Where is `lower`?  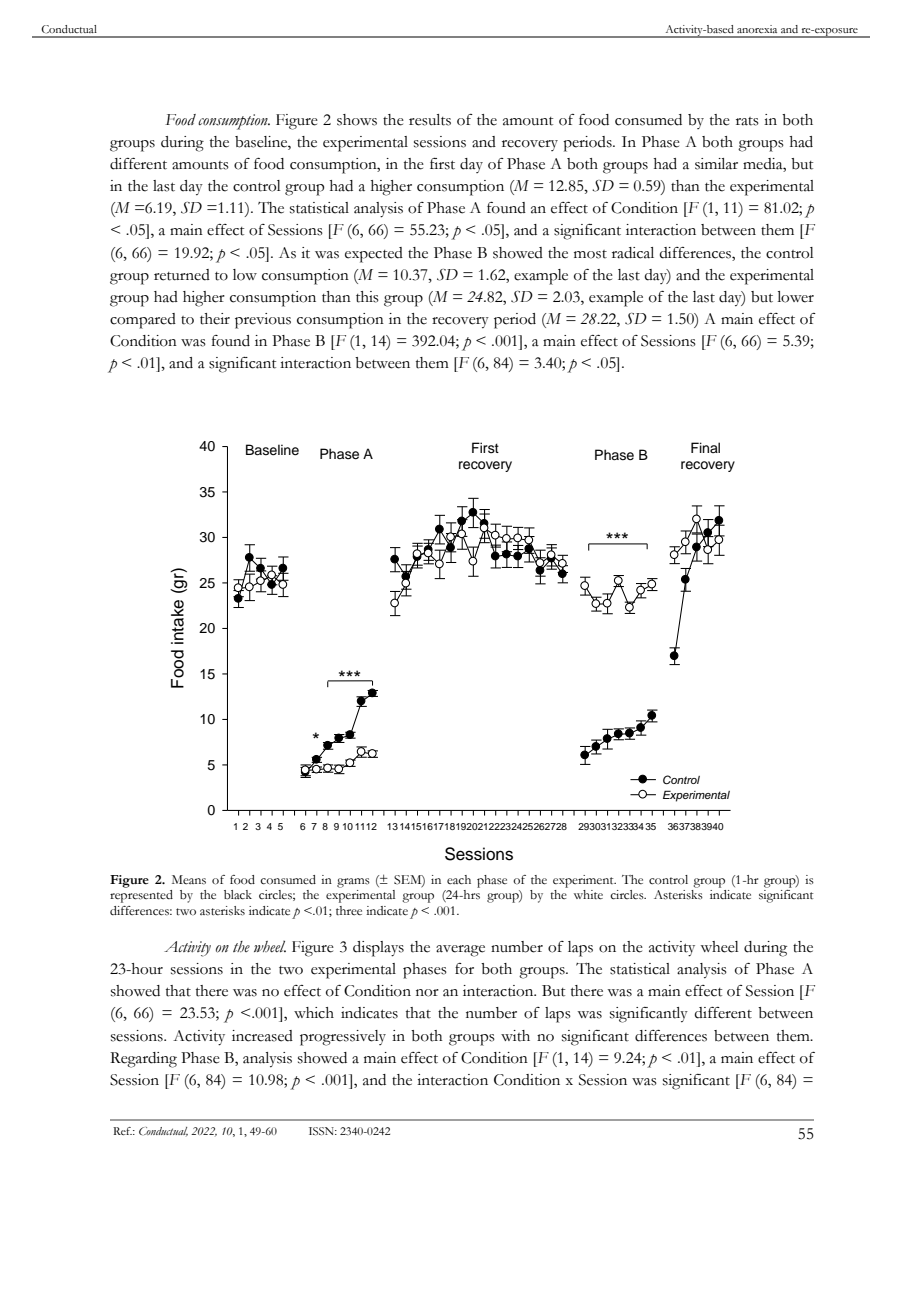
lower is located at coordinates (796, 297).
